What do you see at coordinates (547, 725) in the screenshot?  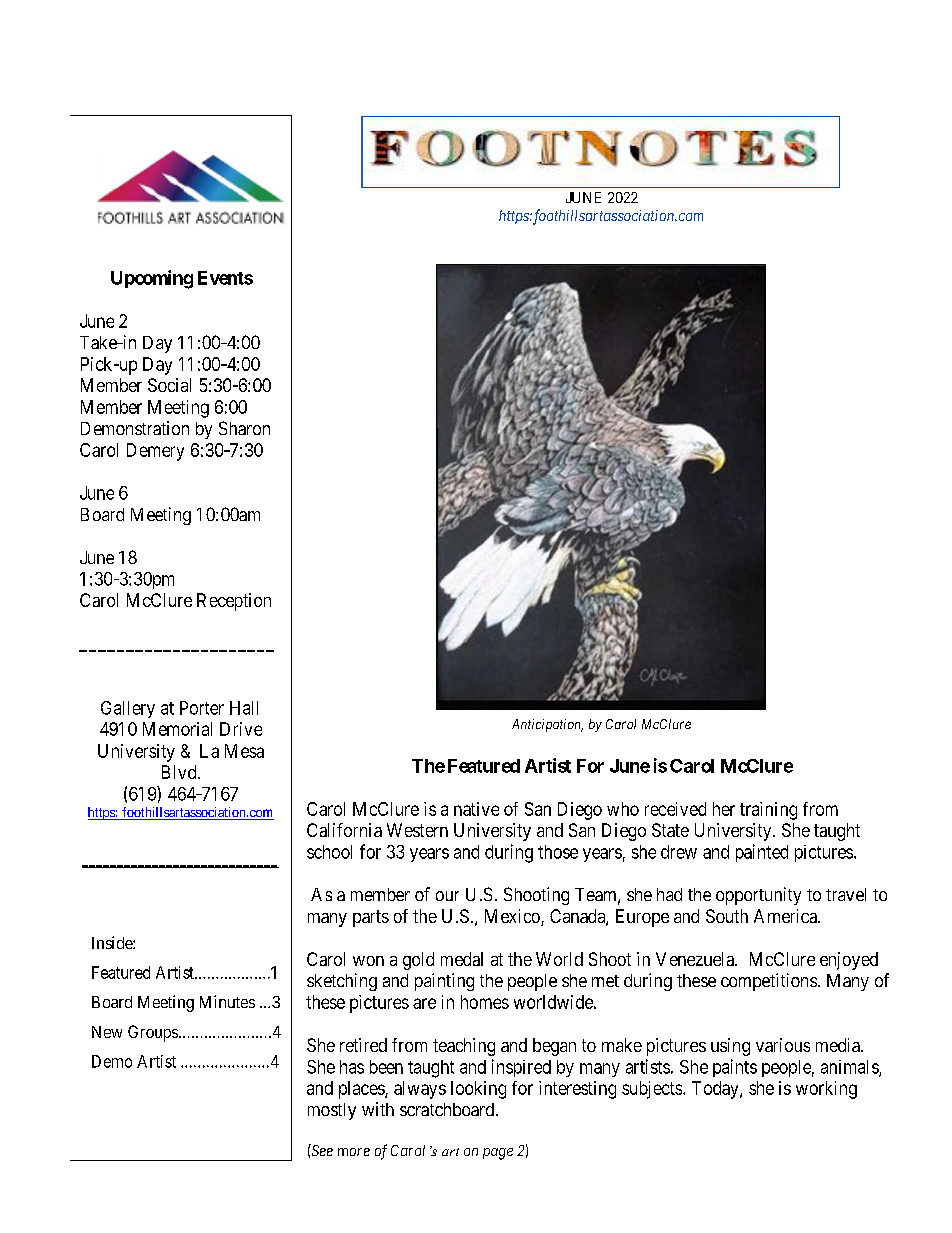 I see `Anticipation` at bounding box center [547, 725].
